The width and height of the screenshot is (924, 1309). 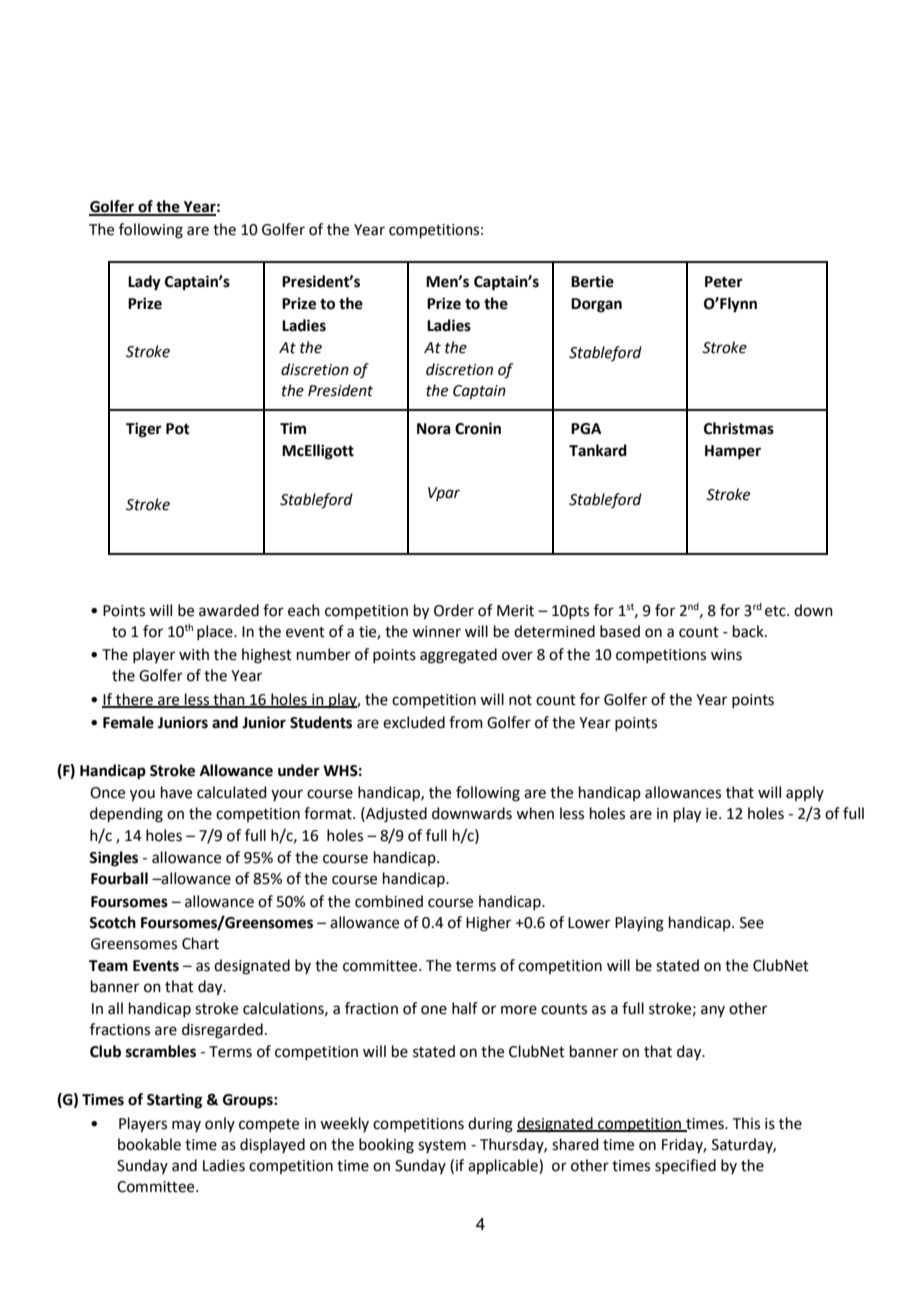 I want to click on may, so click(x=186, y=1126).
